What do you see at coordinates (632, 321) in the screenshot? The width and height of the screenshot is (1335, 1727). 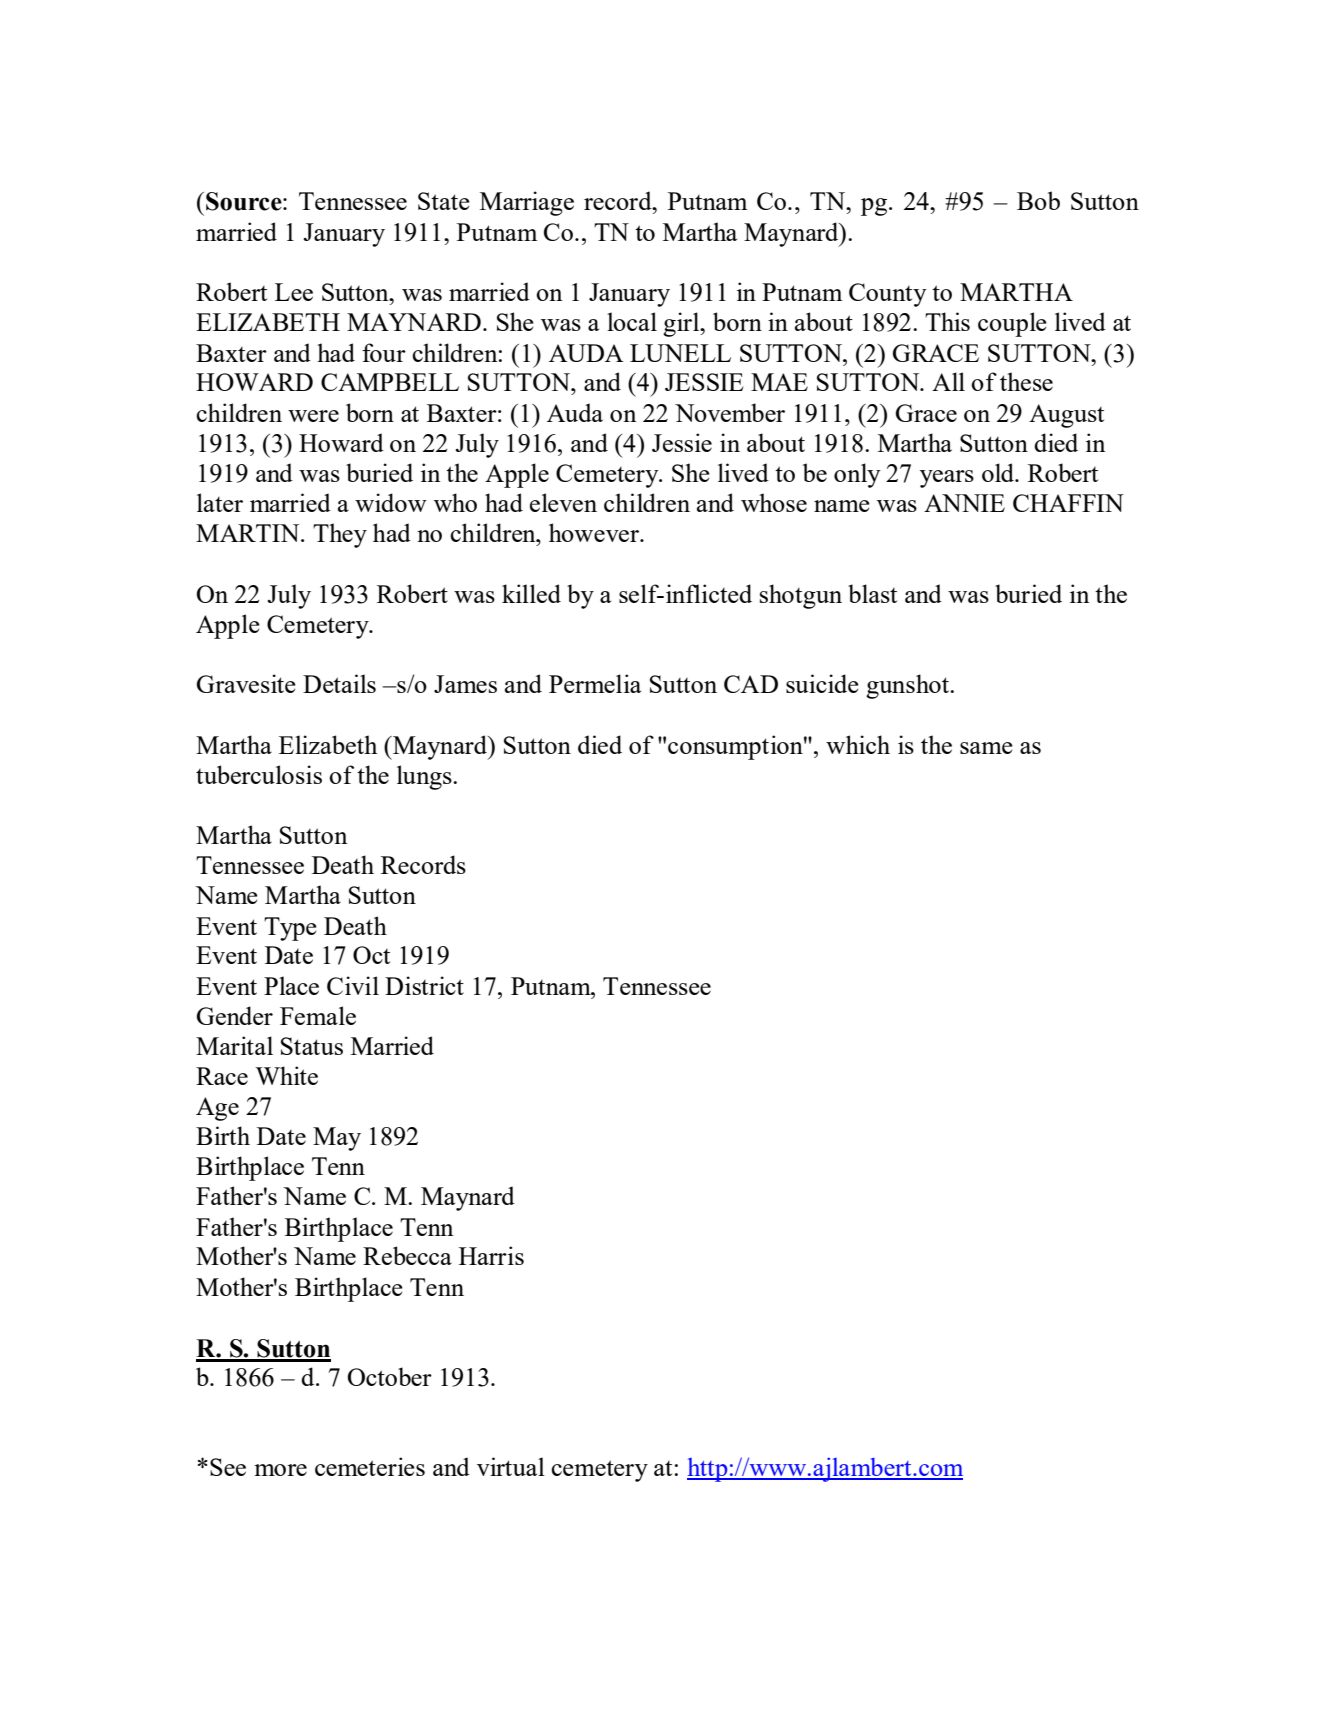 I see `local` at bounding box center [632, 321].
